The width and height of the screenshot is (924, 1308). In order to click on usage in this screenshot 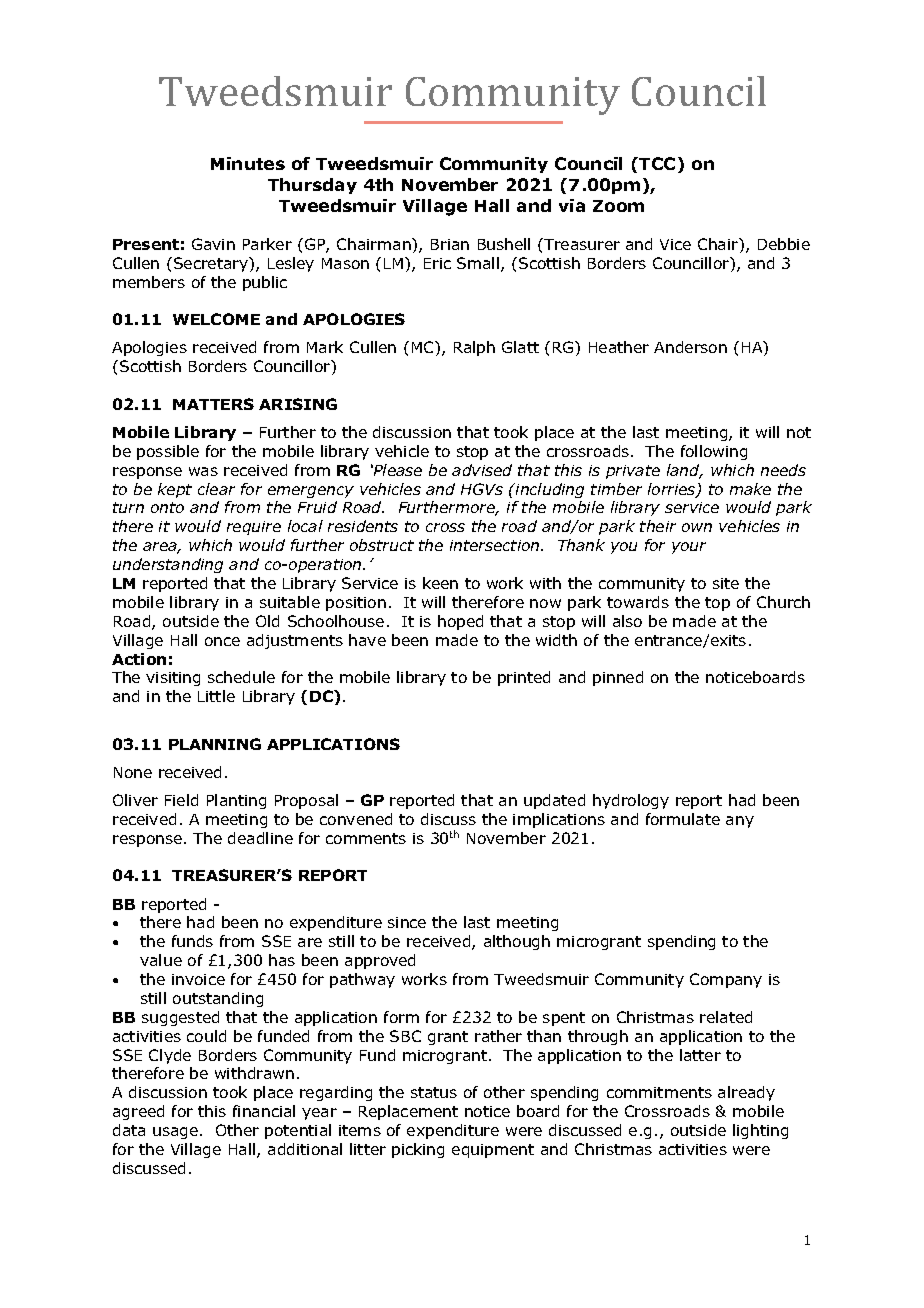, I will do `click(175, 1133)`.
